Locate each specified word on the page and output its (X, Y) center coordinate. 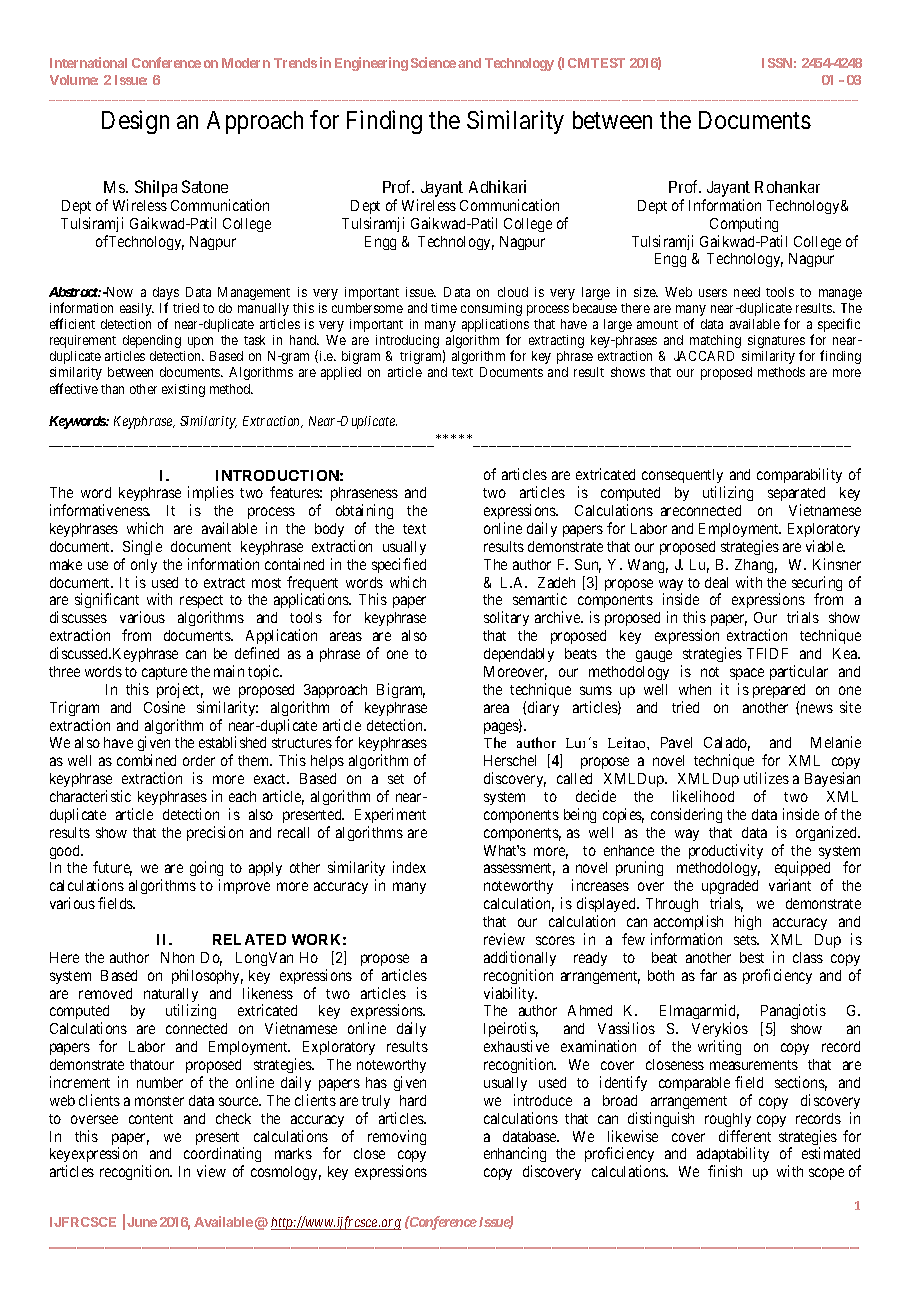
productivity (726, 851)
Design (135, 122)
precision (215, 833)
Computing (744, 224)
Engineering (371, 64)
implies (211, 495)
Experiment (390, 815)
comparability (799, 475)
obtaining (364, 513)
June (142, 1222)
